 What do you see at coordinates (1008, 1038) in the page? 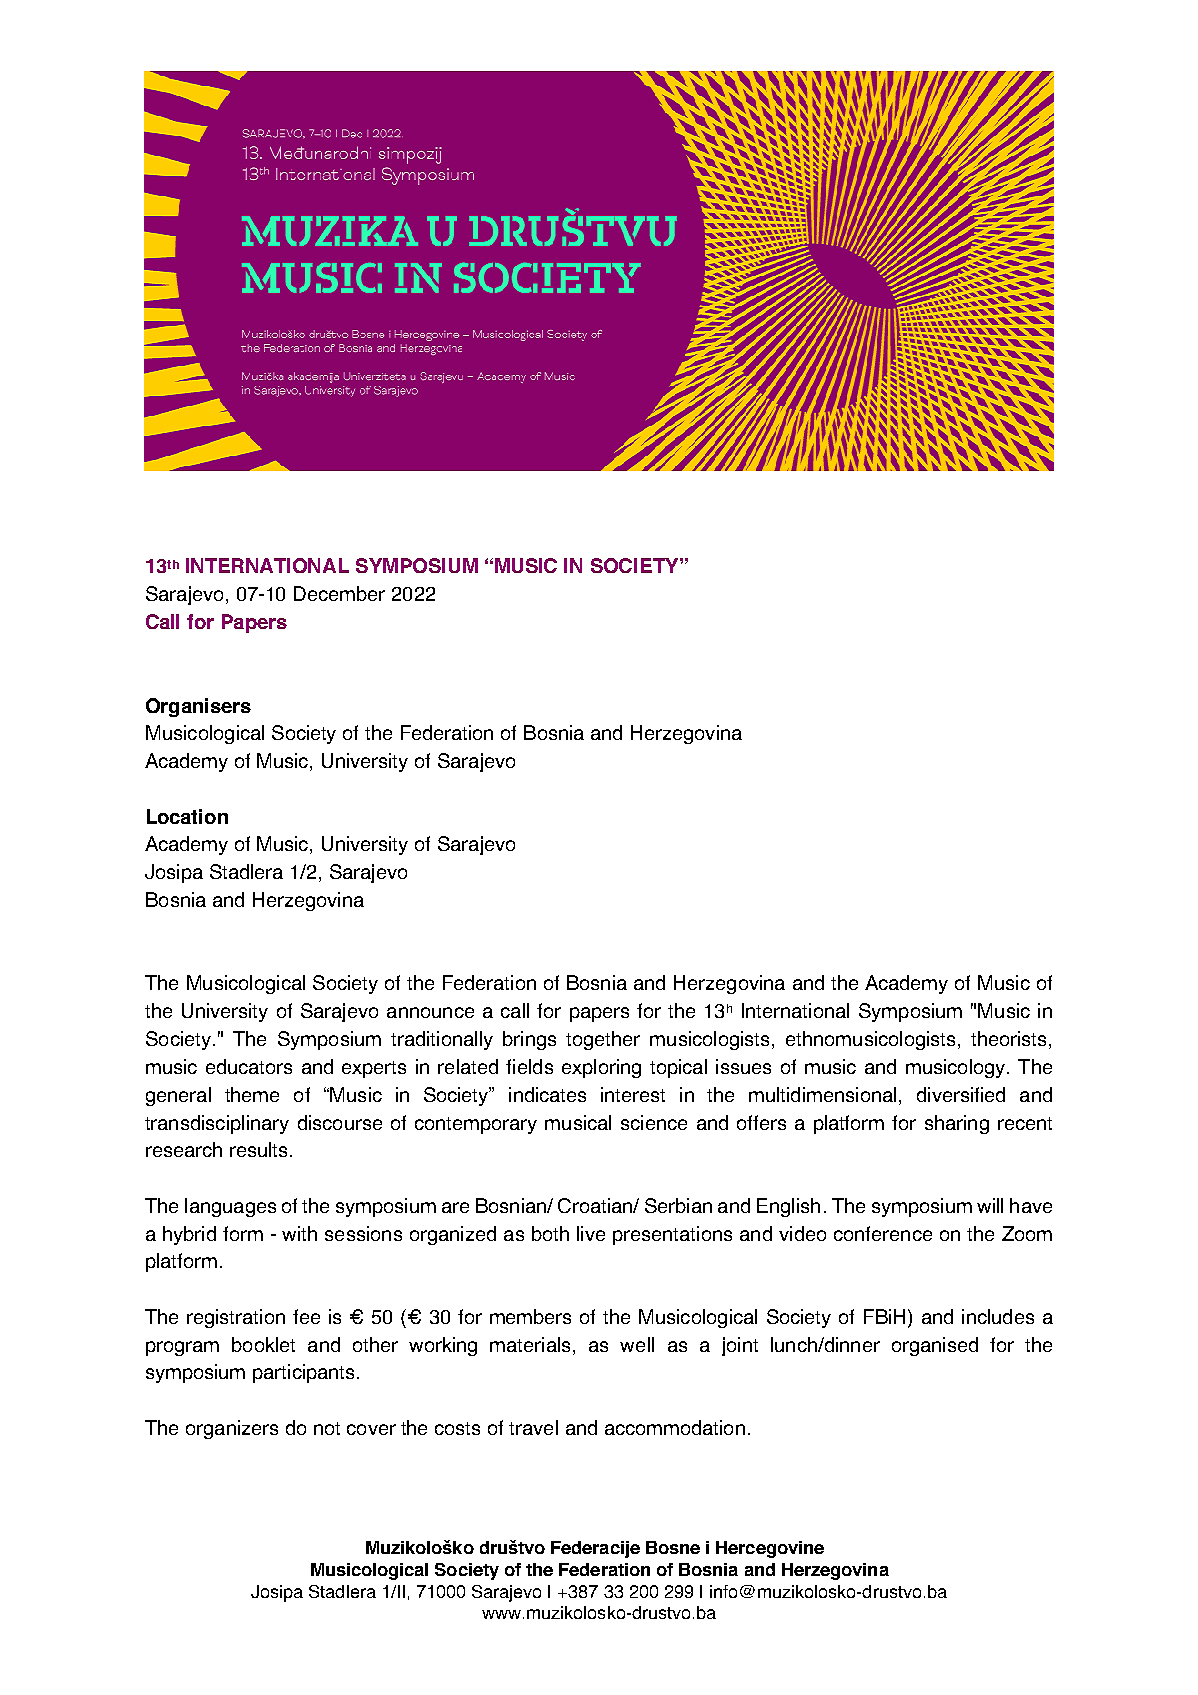
I see `theorists` at bounding box center [1008, 1038].
